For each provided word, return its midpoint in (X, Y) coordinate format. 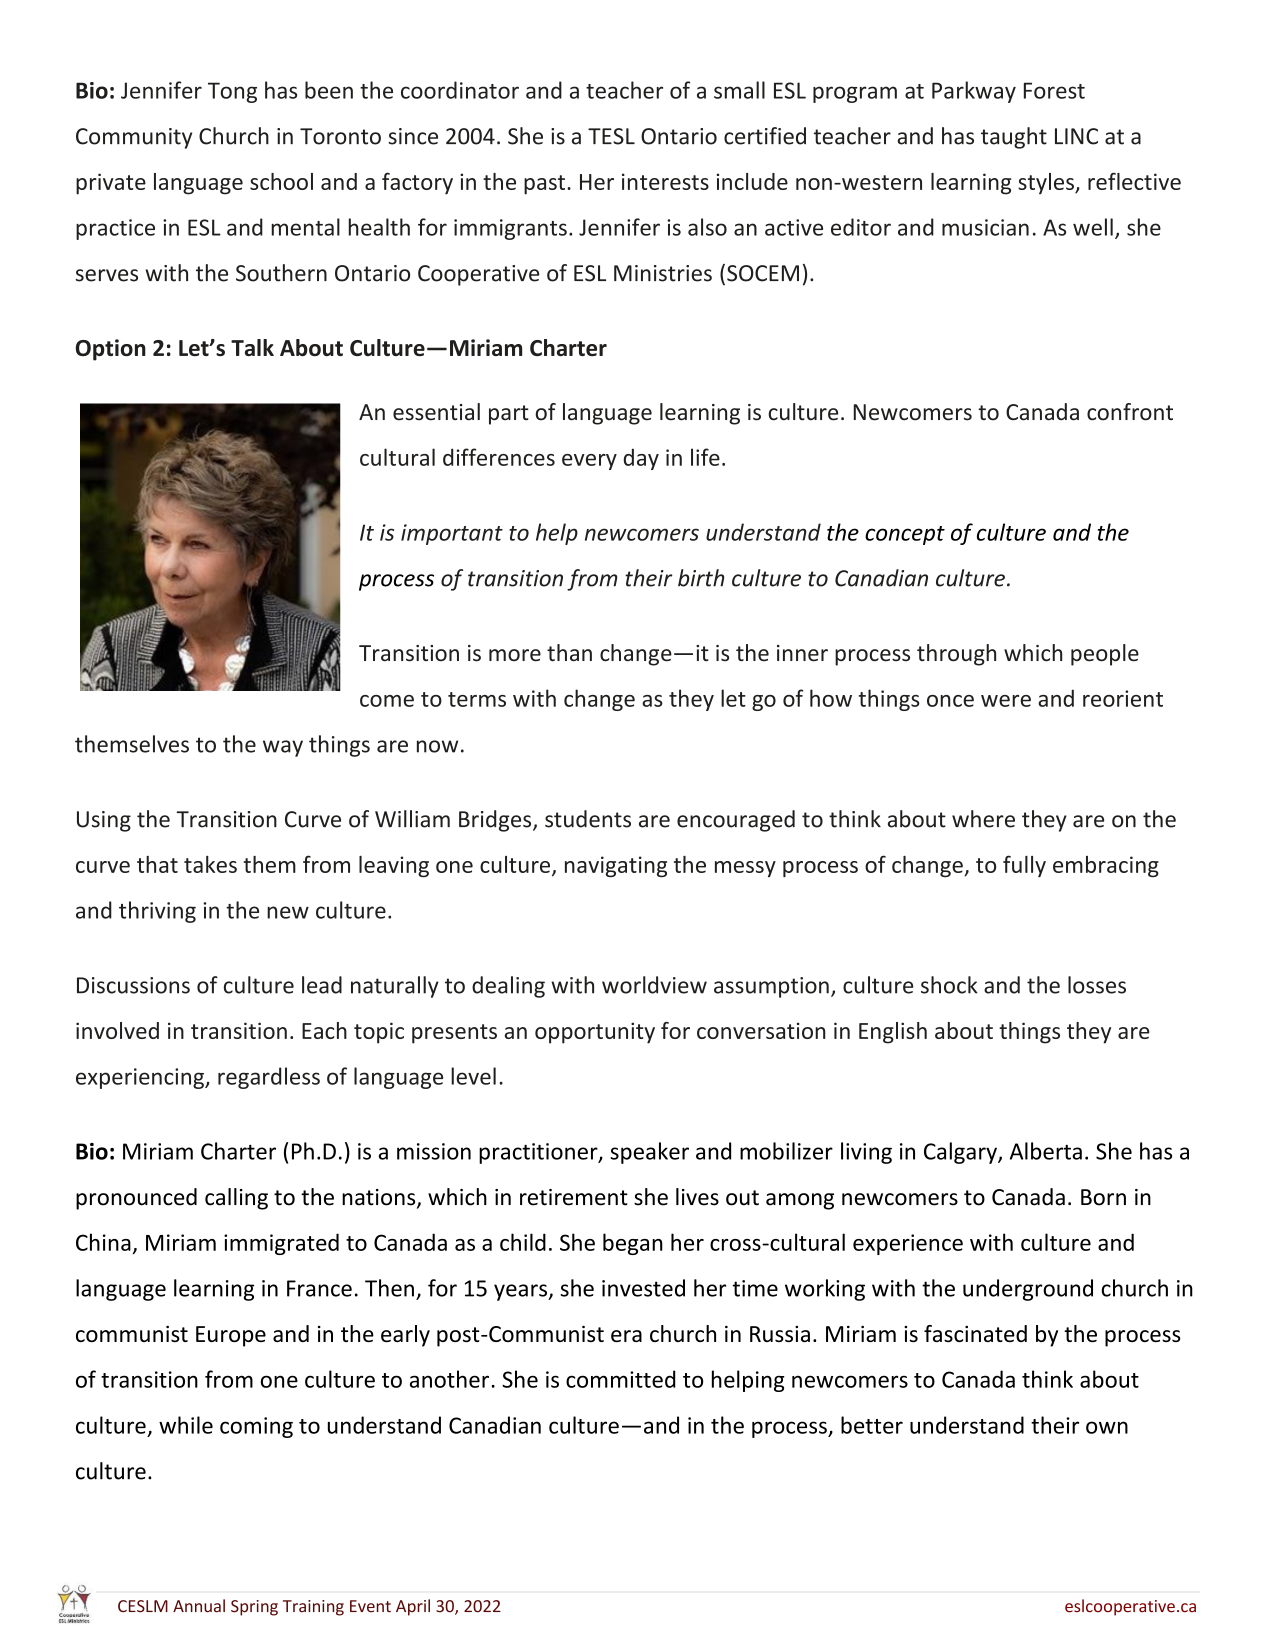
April (413, 1607)
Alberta (1046, 1151)
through (956, 655)
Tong (232, 92)
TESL (611, 136)
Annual (199, 1606)
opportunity (595, 1033)
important (452, 534)
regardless (269, 1078)
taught (1014, 138)
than (569, 653)
